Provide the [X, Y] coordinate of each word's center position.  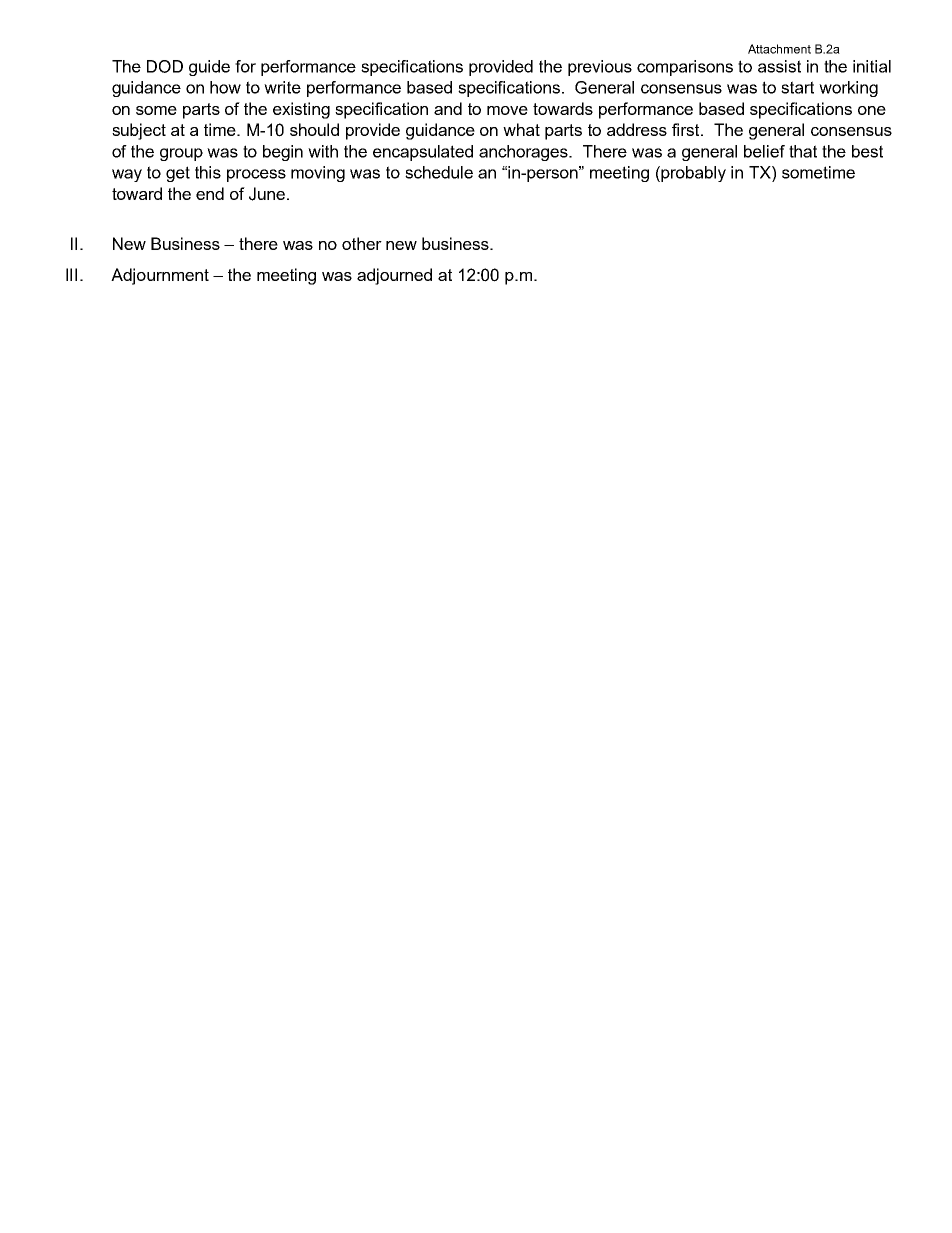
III [71, 274]
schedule [439, 172]
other [362, 243]
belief [764, 151]
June [268, 194]
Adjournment [160, 276]
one [872, 110]
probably [692, 174]
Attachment [779, 49]
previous [600, 68]
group [181, 154]
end [210, 193]
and [448, 108]
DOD [165, 66]
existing [301, 110]
